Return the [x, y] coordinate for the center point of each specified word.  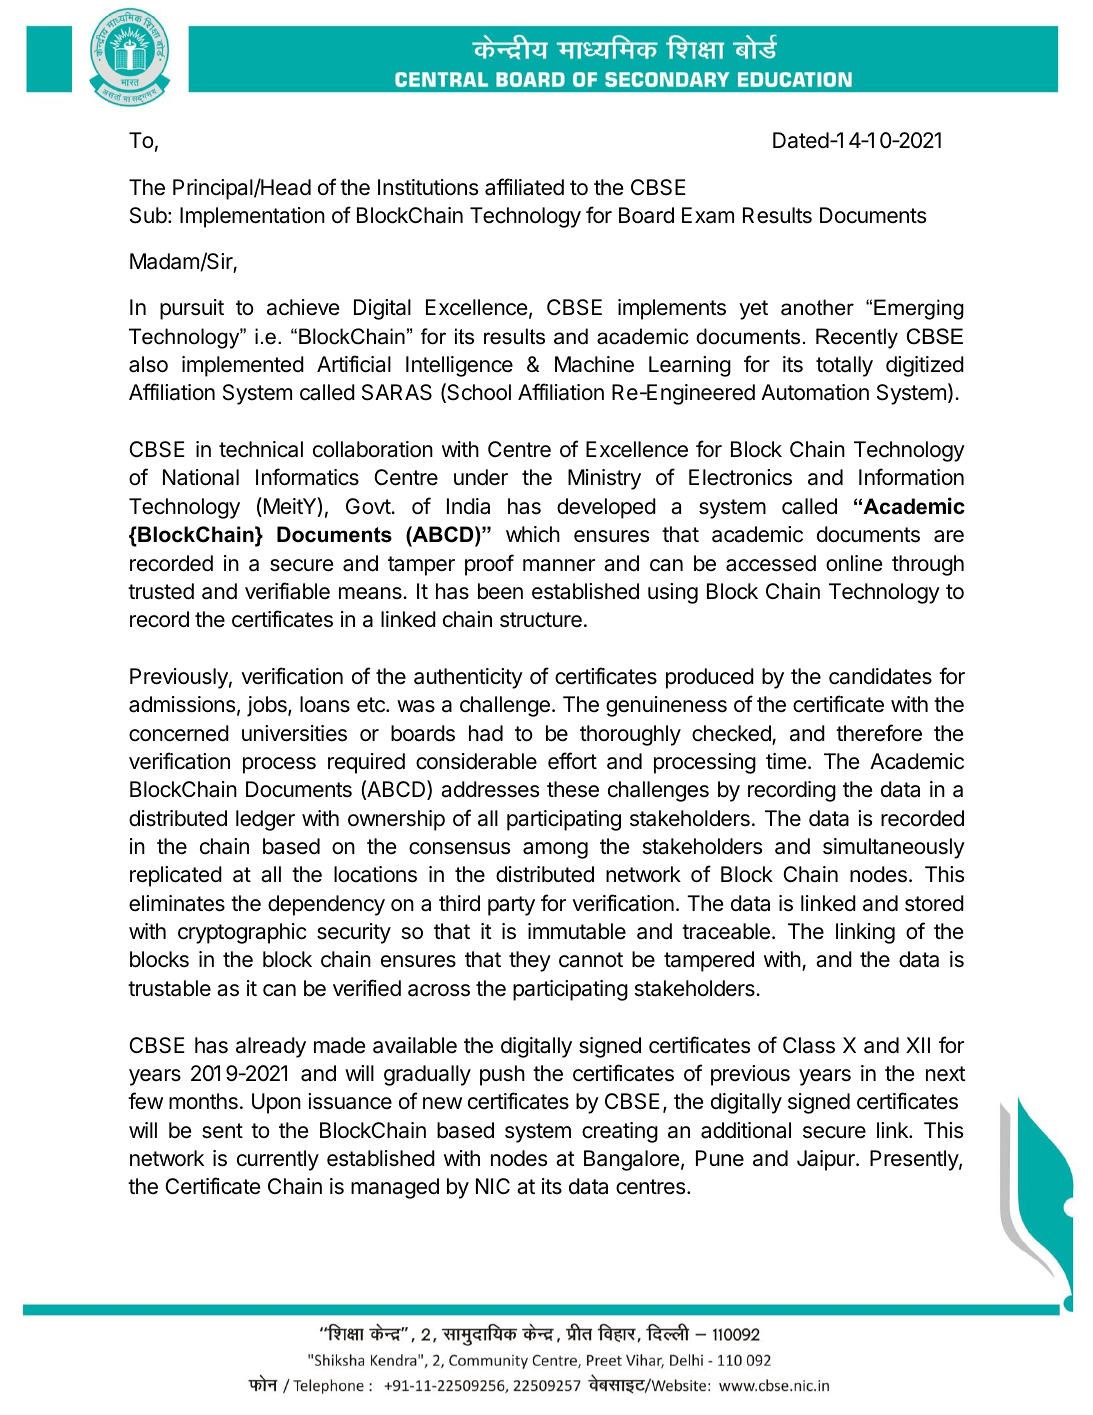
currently [278, 1160]
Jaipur [827, 1160]
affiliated [524, 187]
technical [261, 449]
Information [911, 477]
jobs [268, 706]
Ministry [604, 479]
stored [934, 903]
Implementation [252, 217]
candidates [880, 676]
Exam [708, 215]
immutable [577, 931]
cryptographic [242, 933]
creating [620, 1132]
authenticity [468, 678]
